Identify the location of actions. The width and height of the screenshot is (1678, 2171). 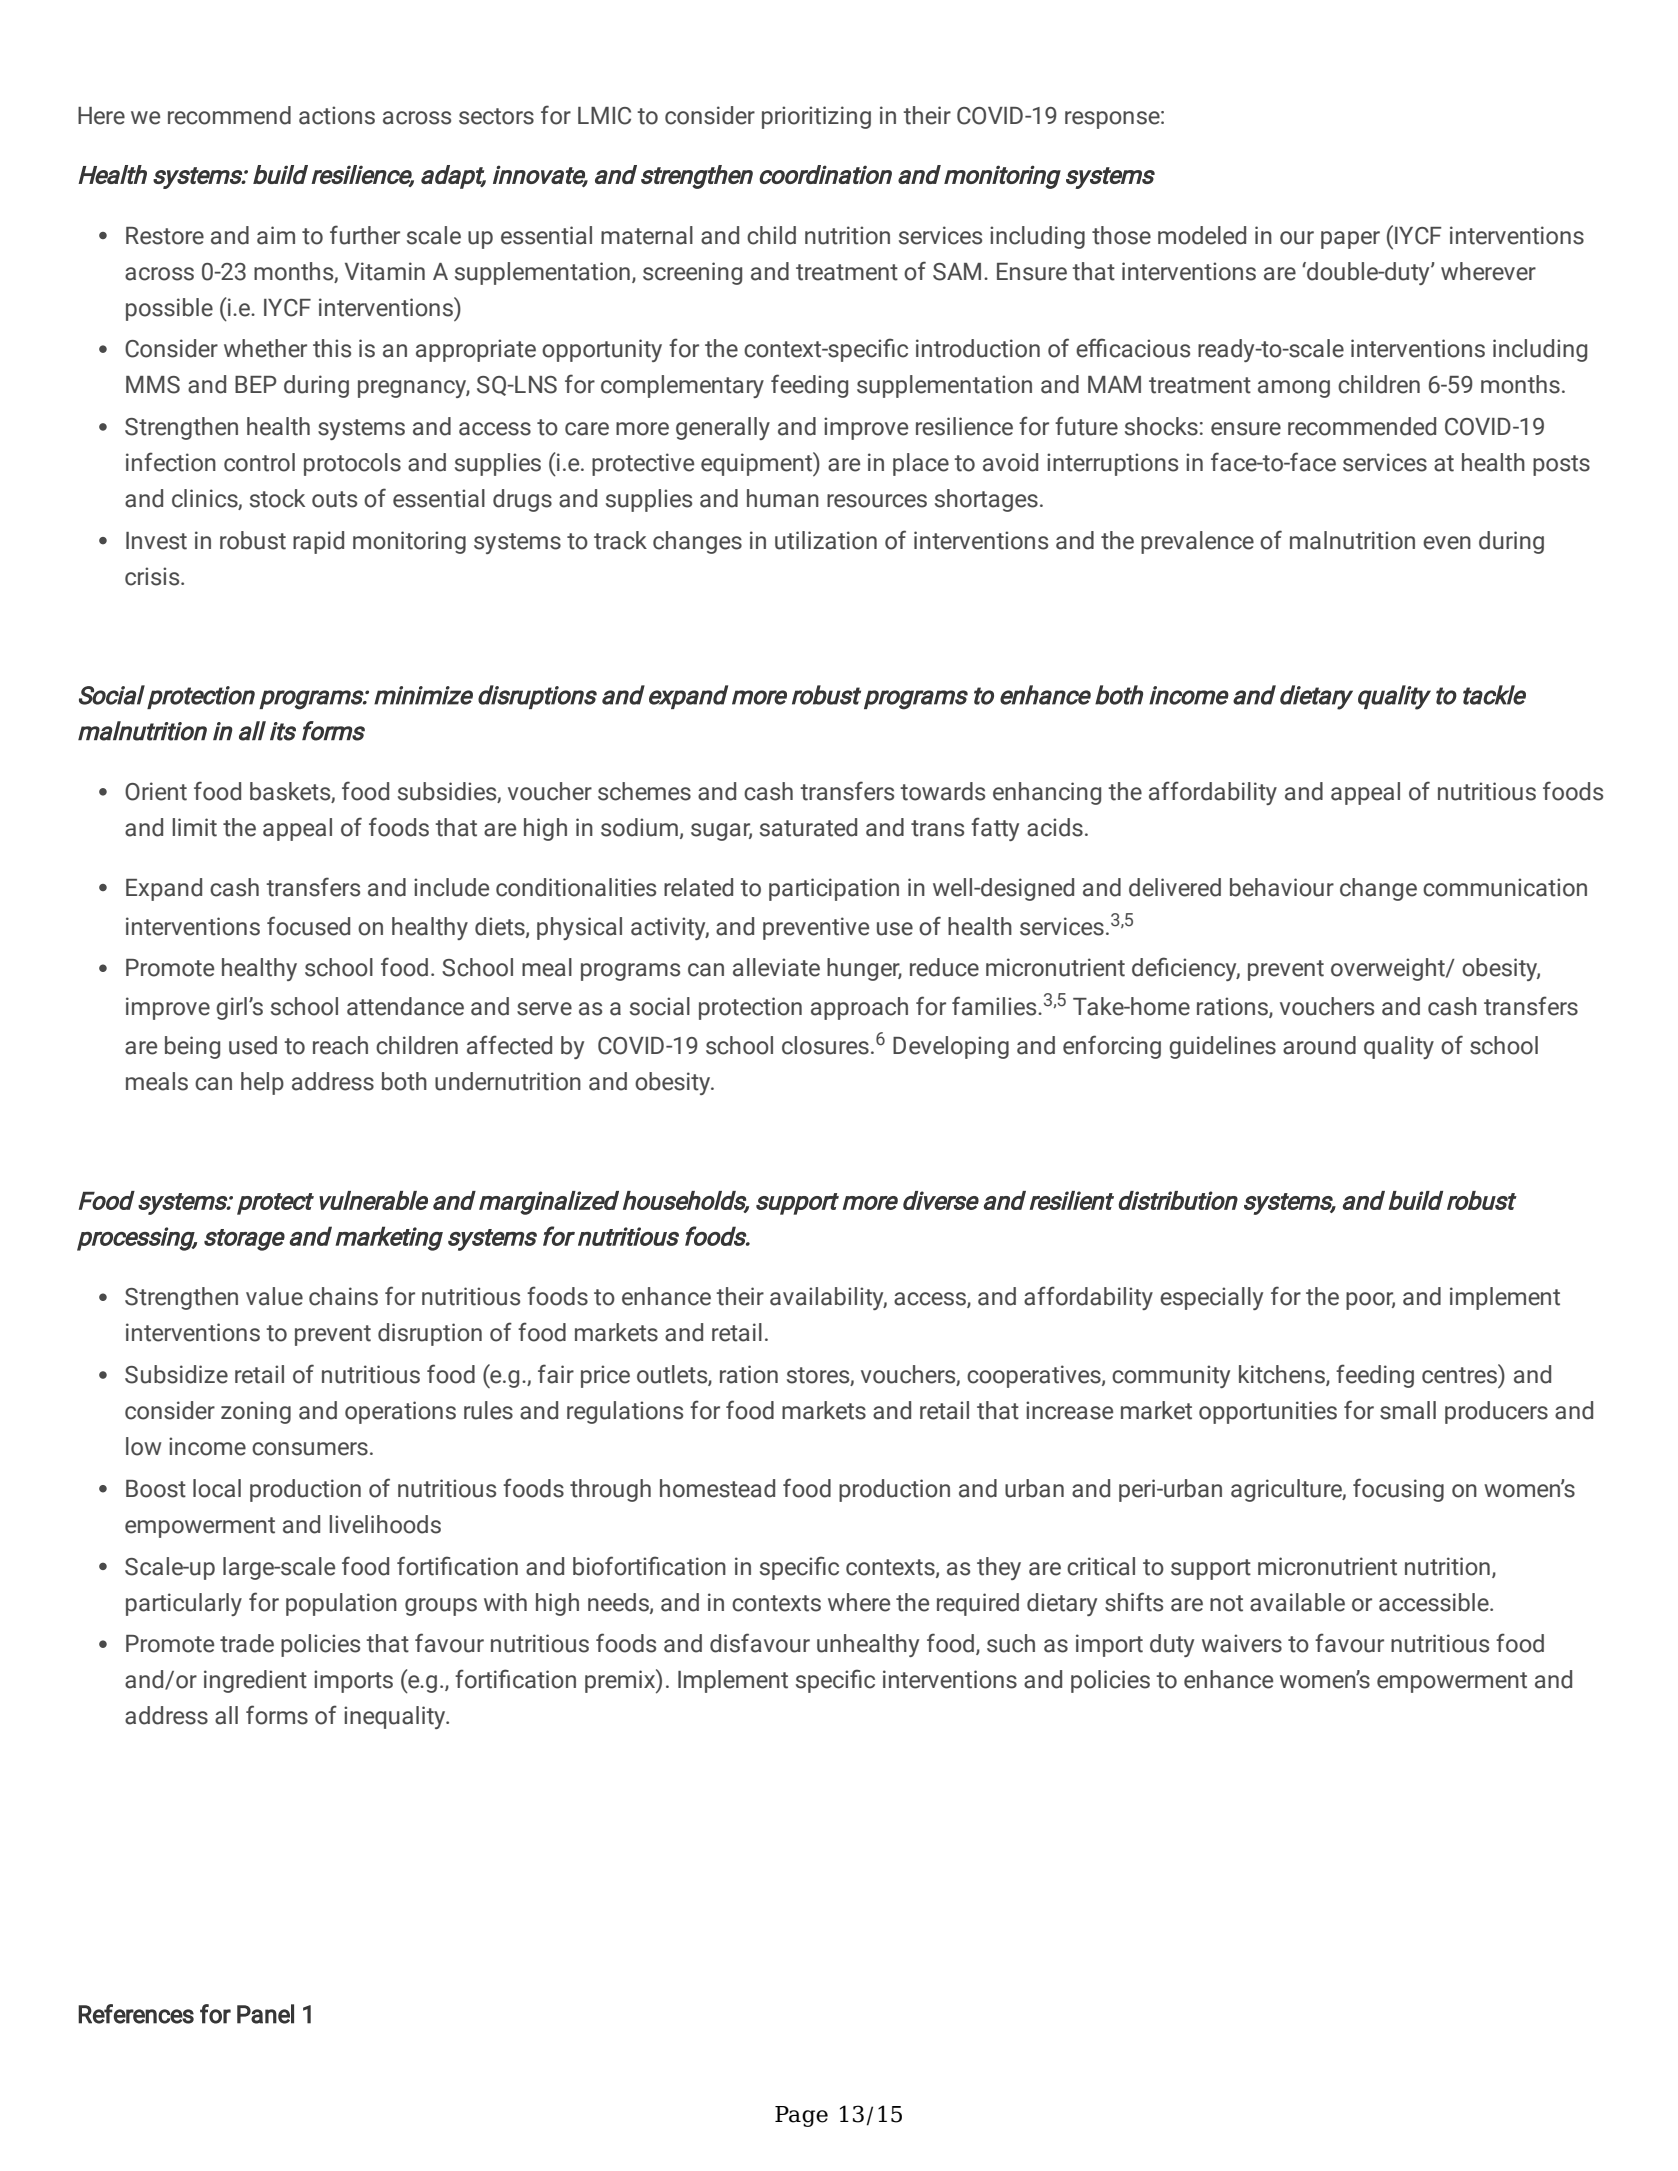
(337, 115).
